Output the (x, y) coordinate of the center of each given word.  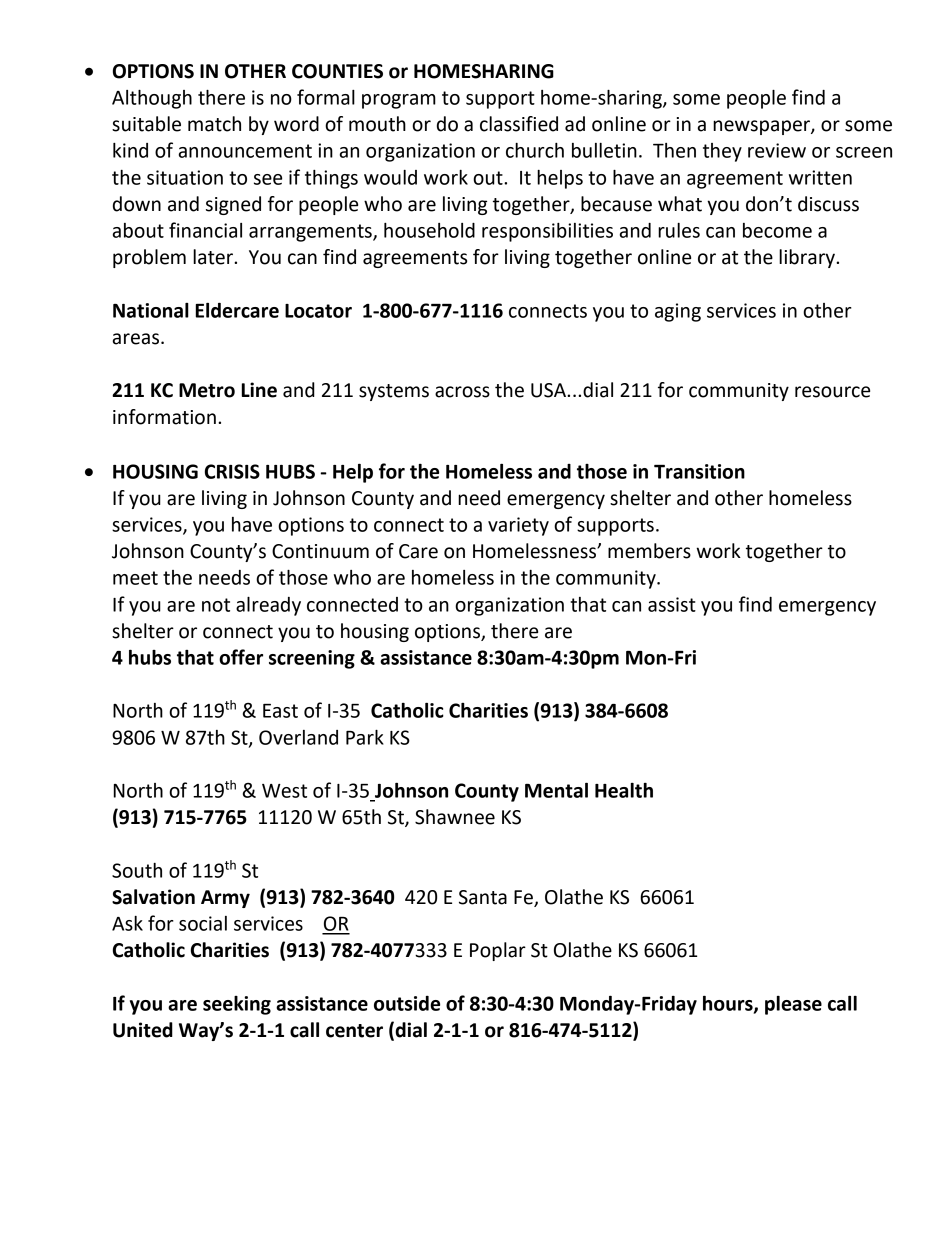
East (280, 711)
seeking (237, 1005)
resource (832, 392)
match (214, 124)
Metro (207, 390)
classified (519, 124)
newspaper (762, 127)
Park (365, 737)
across (462, 392)
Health (624, 790)
